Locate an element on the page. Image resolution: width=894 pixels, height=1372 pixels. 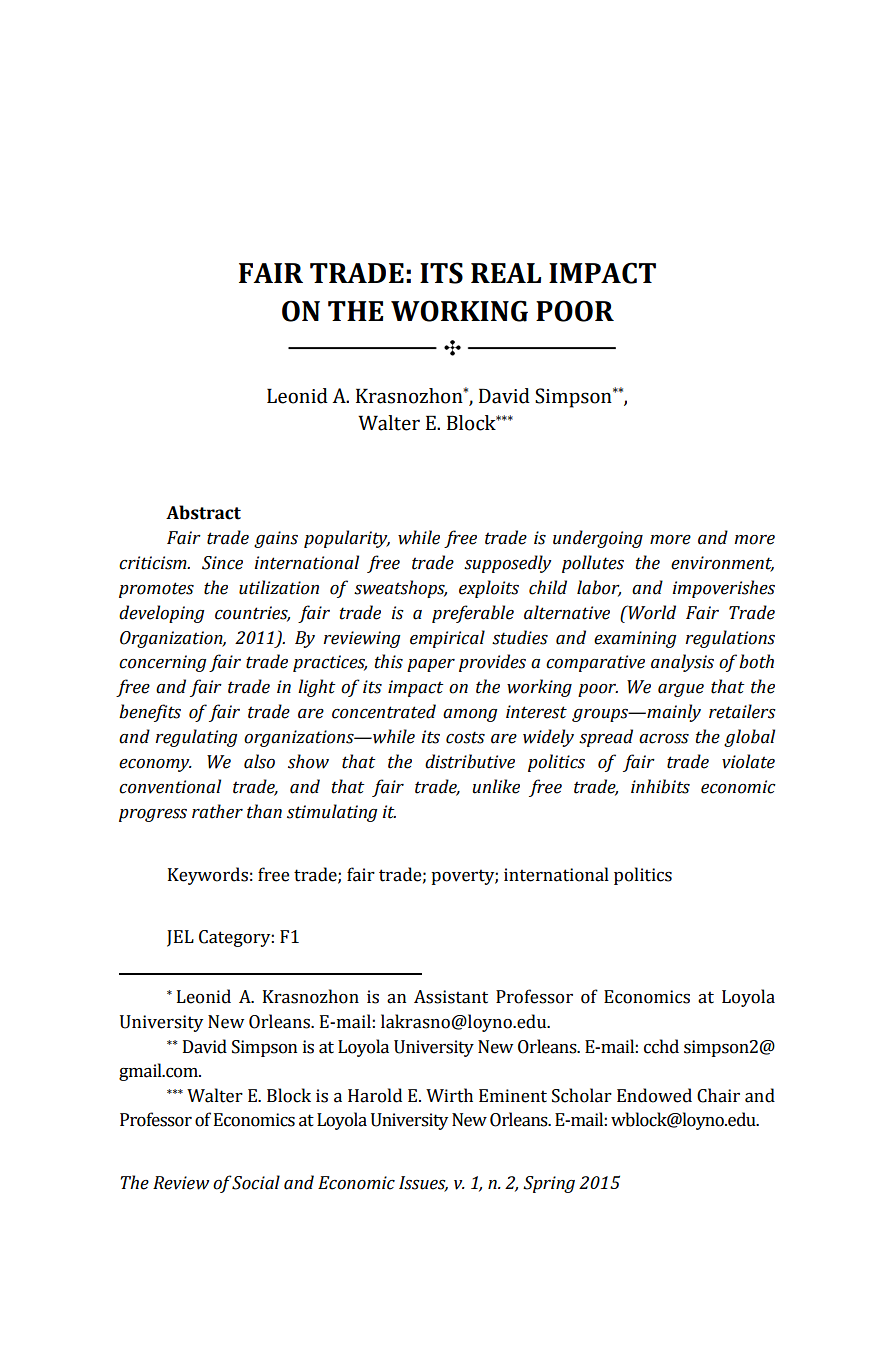
REAL is located at coordinates (506, 273).
